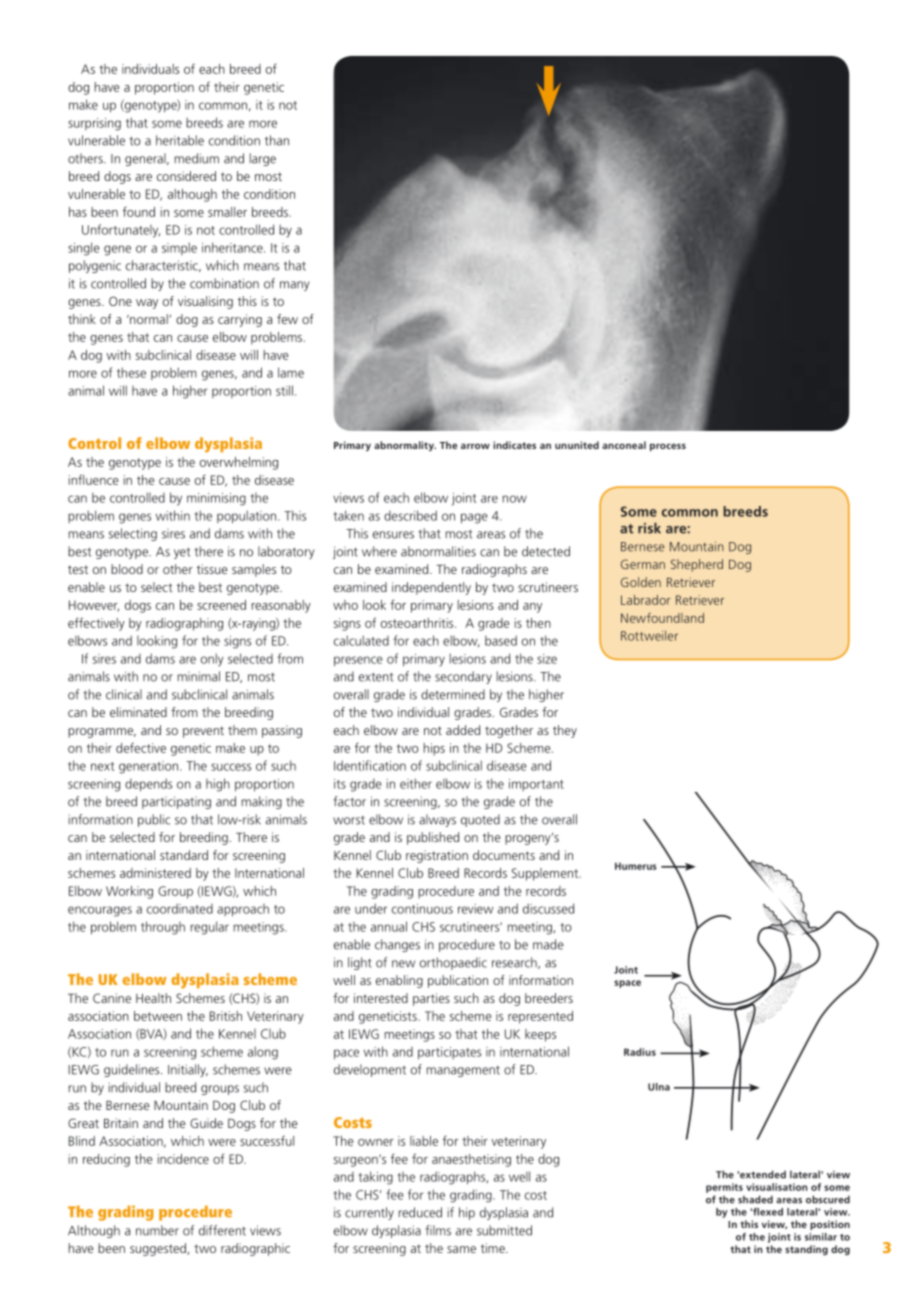 Image resolution: width=924 pixels, height=1308 pixels. I want to click on determined, so click(453, 694).
